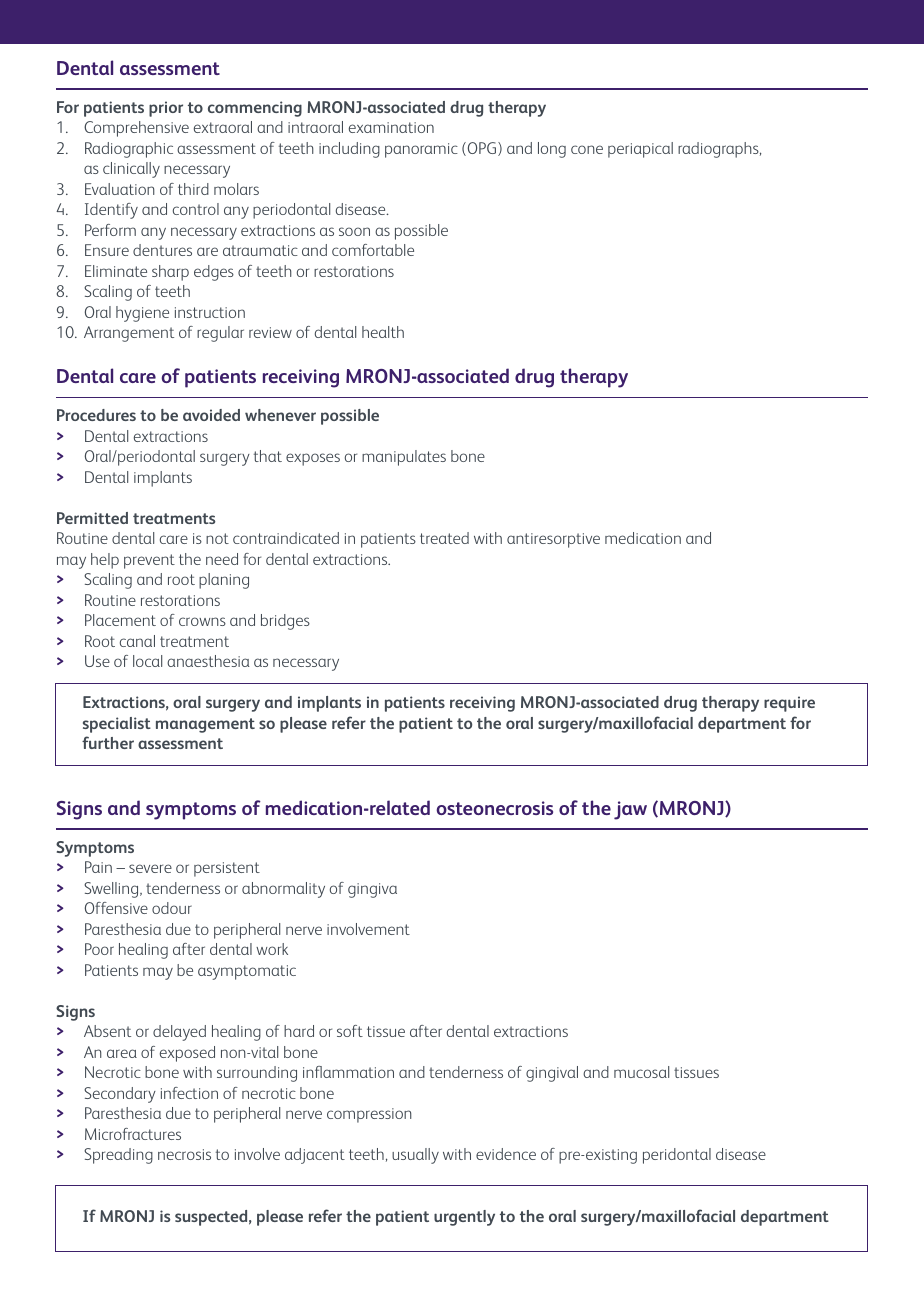  What do you see at coordinates (444, 538) in the image?
I see `treated` at bounding box center [444, 538].
